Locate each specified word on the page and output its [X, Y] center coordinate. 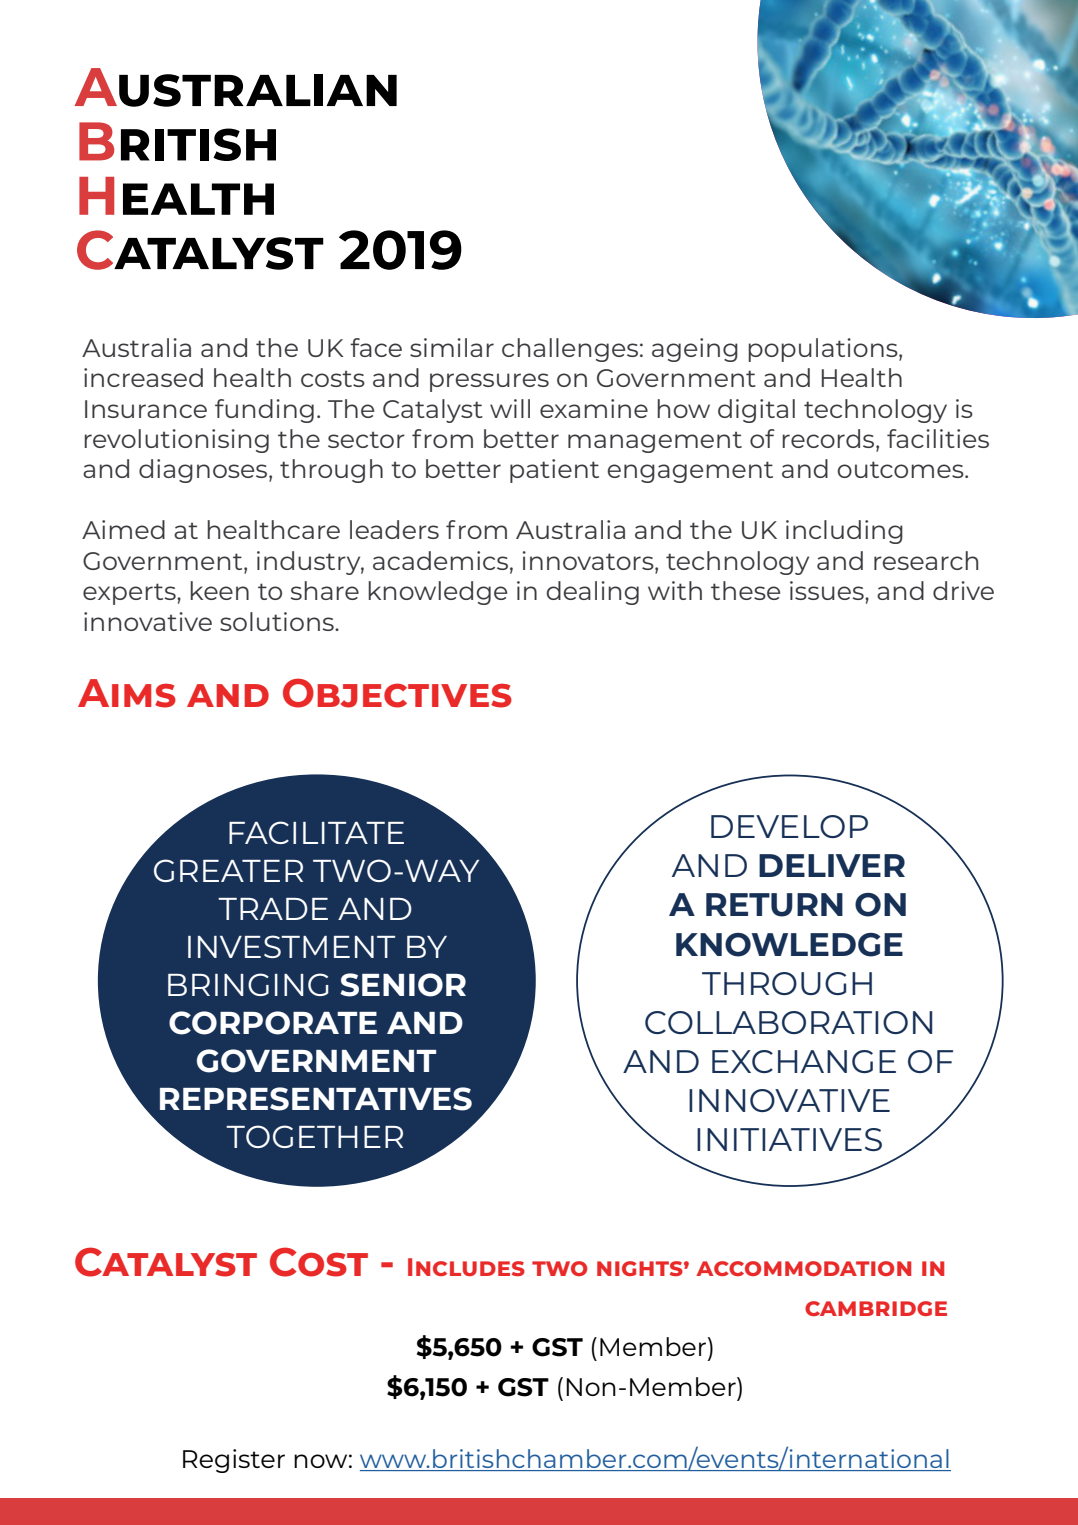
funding [264, 411]
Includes [466, 1267]
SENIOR [403, 985]
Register [234, 1461]
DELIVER [832, 865]
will [510, 408]
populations [824, 350]
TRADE [273, 909]
